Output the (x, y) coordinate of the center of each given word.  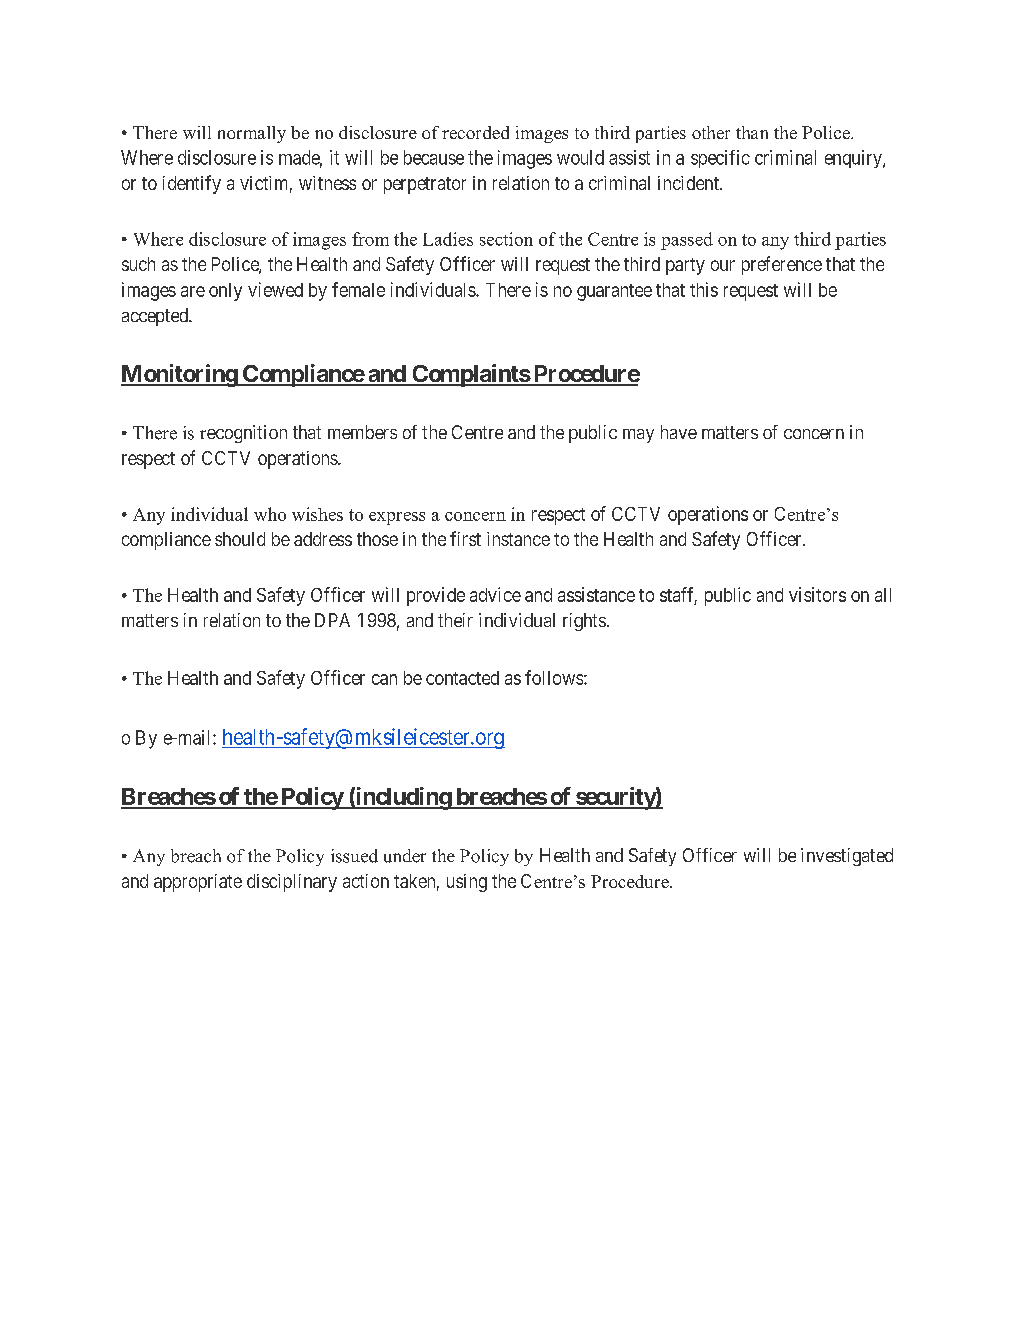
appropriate (198, 883)
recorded (475, 132)
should (240, 539)
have (679, 432)
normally (252, 134)
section (506, 239)
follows (554, 677)
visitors (817, 594)
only (225, 292)
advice (495, 594)
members (362, 432)
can (384, 679)
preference (782, 265)
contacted (462, 678)
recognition (243, 434)
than (752, 132)
